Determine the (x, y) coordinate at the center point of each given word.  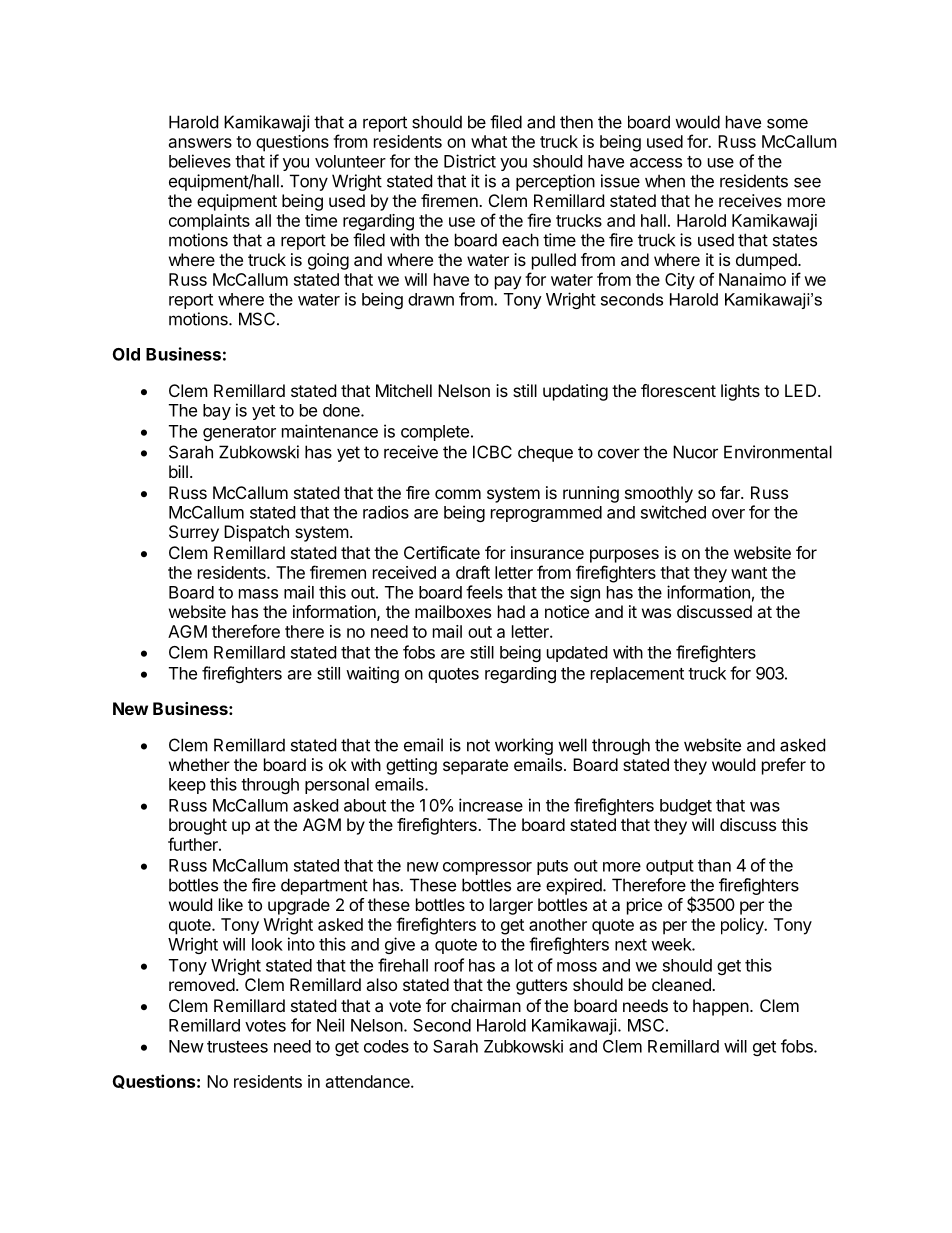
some (787, 123)
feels (484, 592)
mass (258, 594)
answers (200, 143)
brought (198, 826)
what (489, 141)
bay (217, 412)
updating (575, 392)
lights (740, 392)
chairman (486, 1005)
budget (686, 807)
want (749, 573)
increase (491, 805)
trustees (237, 1047)
